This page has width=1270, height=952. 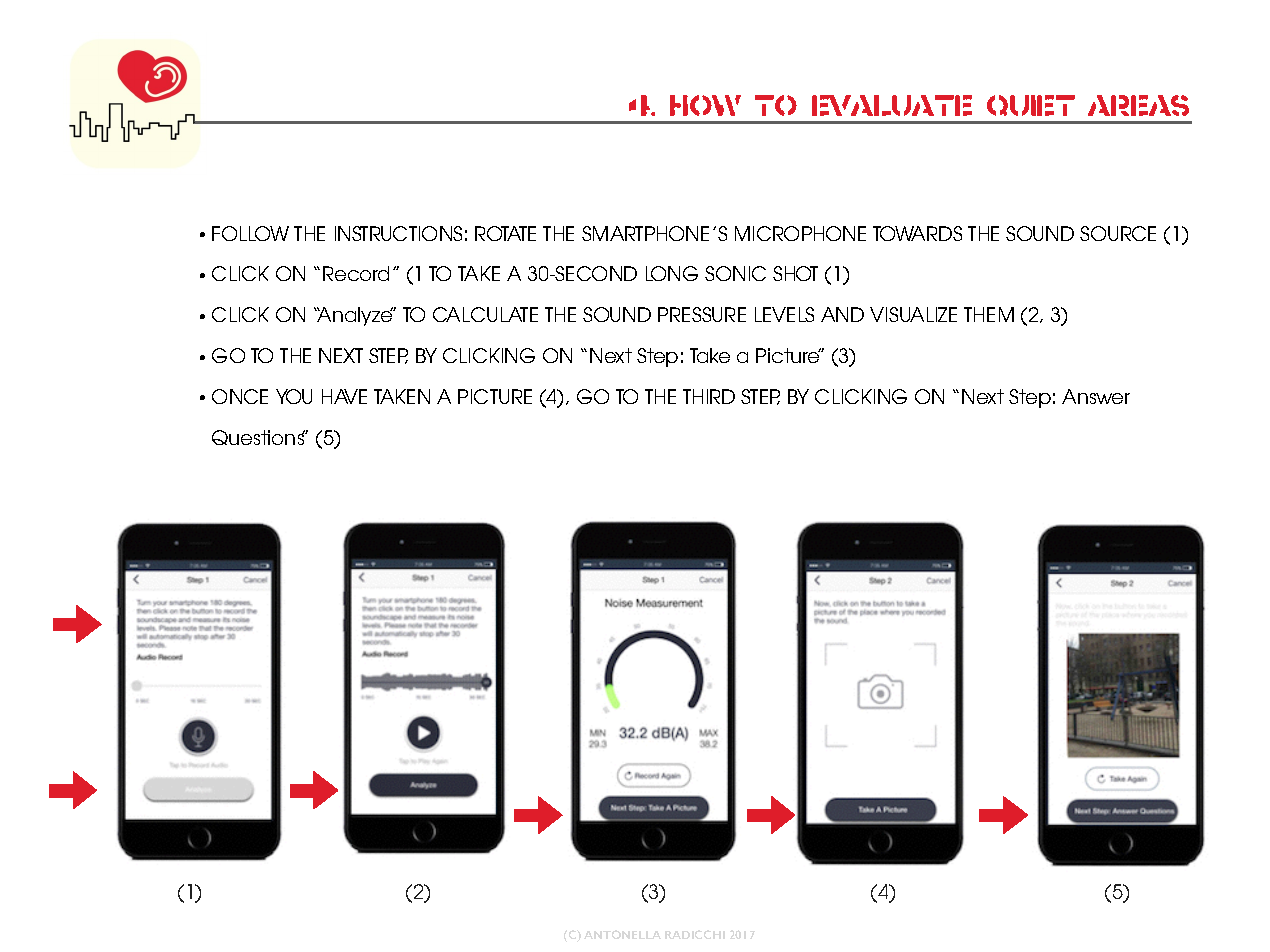 What do you see at coordinates (800, 233) in the page?
I see `MICROPHONE` at bounding box center [800, 233].
